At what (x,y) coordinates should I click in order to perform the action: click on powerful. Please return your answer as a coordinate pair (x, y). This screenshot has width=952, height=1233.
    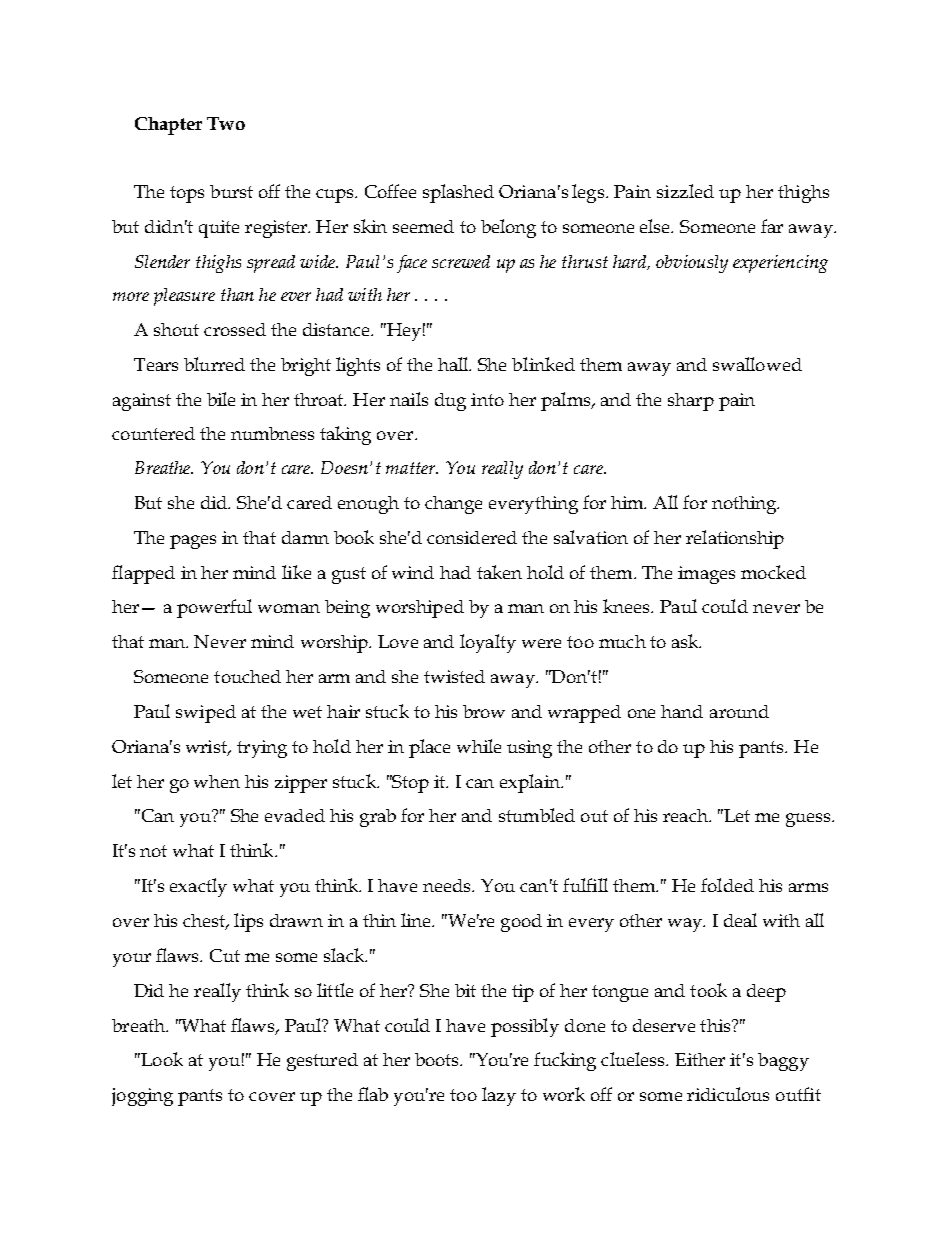
    Looking at the image, I should click on (214, 608).
